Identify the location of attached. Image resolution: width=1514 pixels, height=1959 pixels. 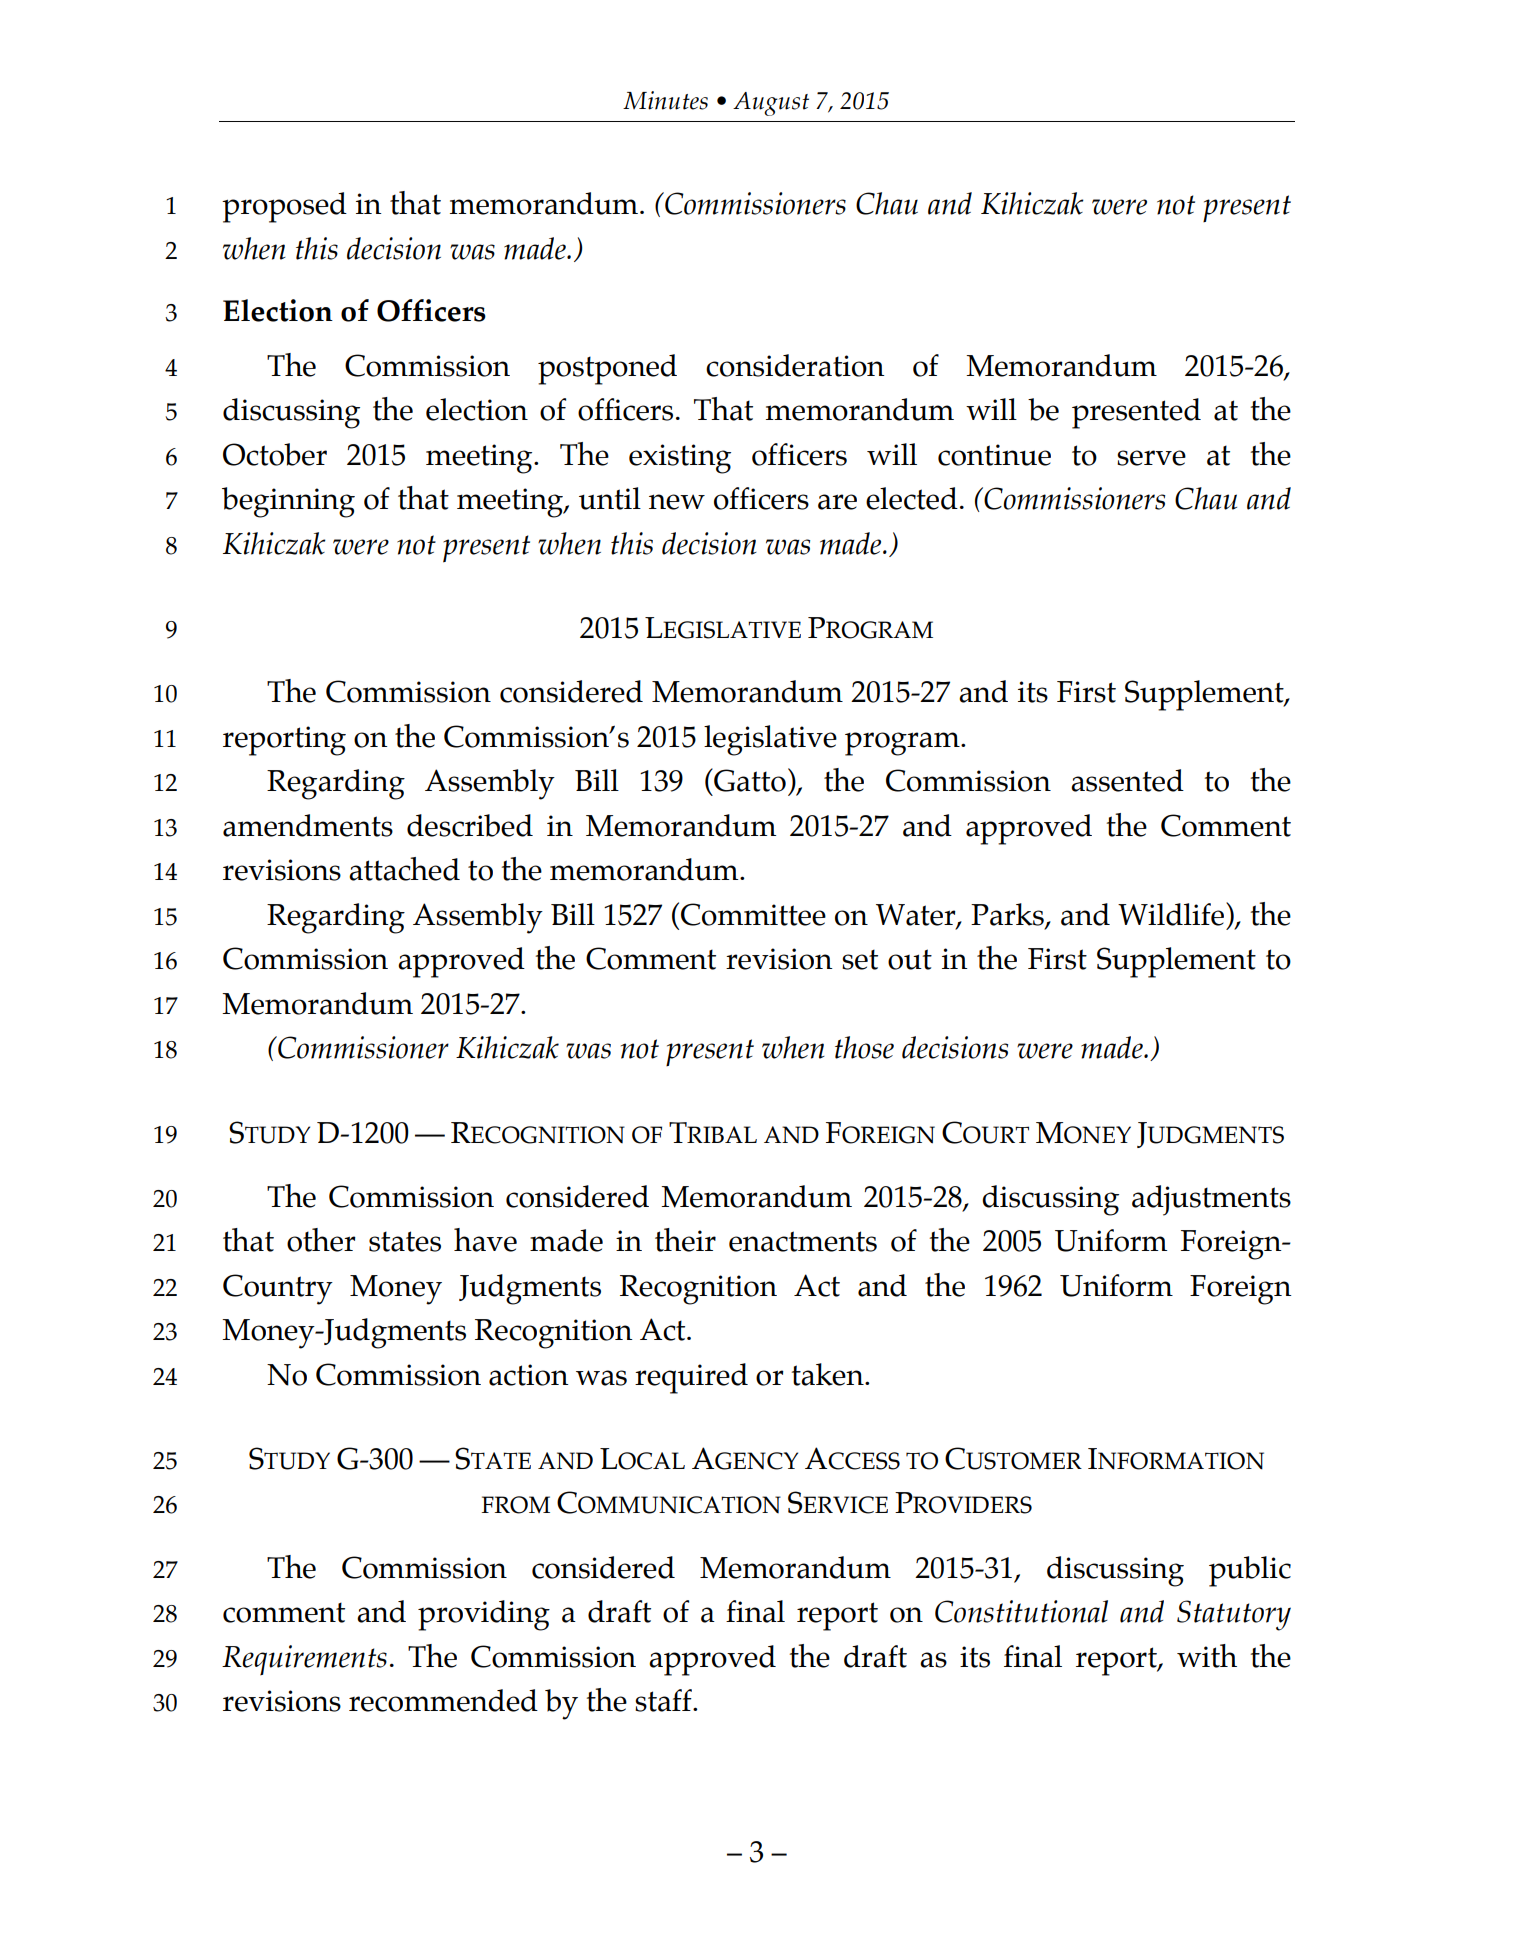
(404, 869).
